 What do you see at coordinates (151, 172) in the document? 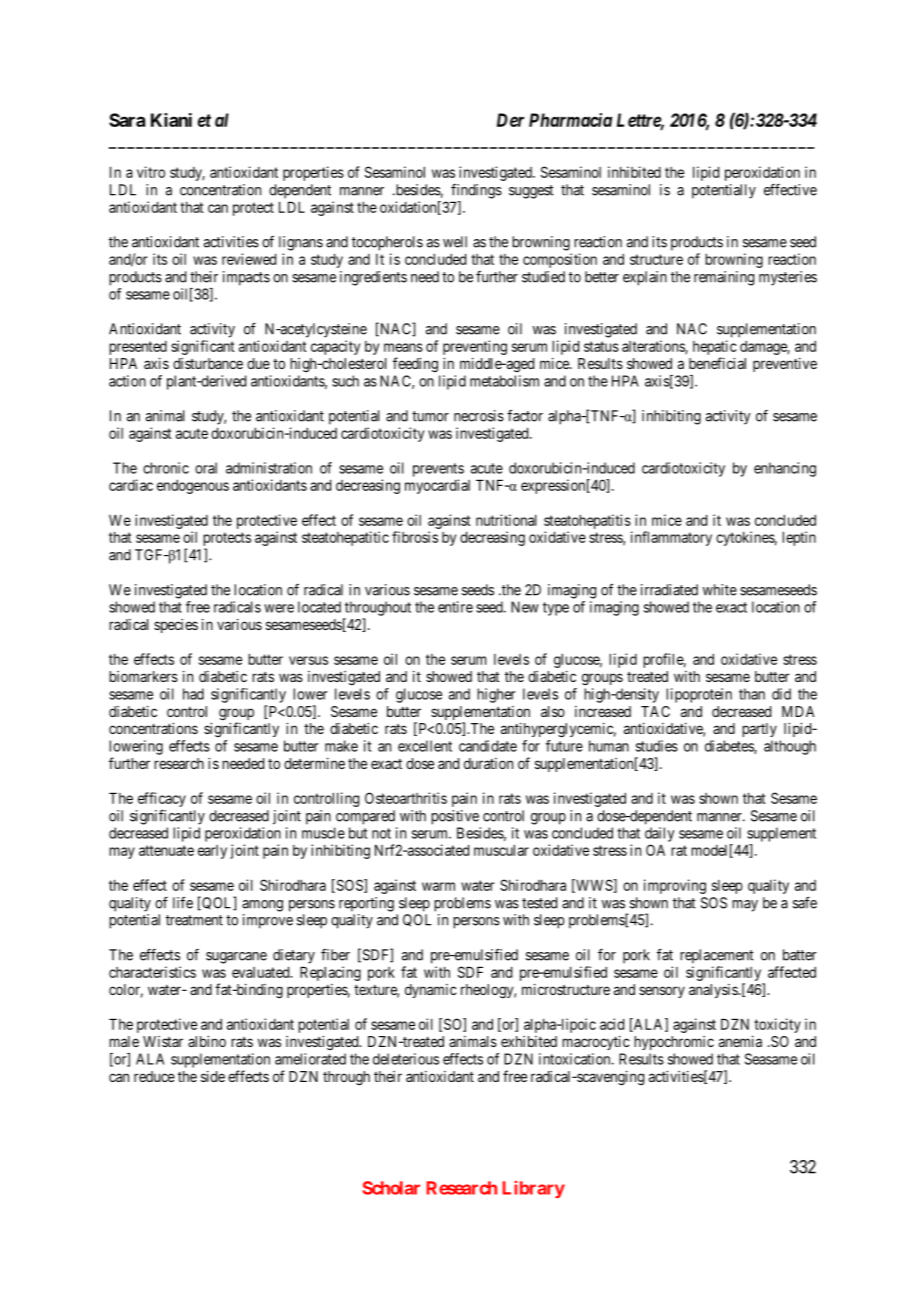
I see `vitro` at bounding box center [151, 172].
